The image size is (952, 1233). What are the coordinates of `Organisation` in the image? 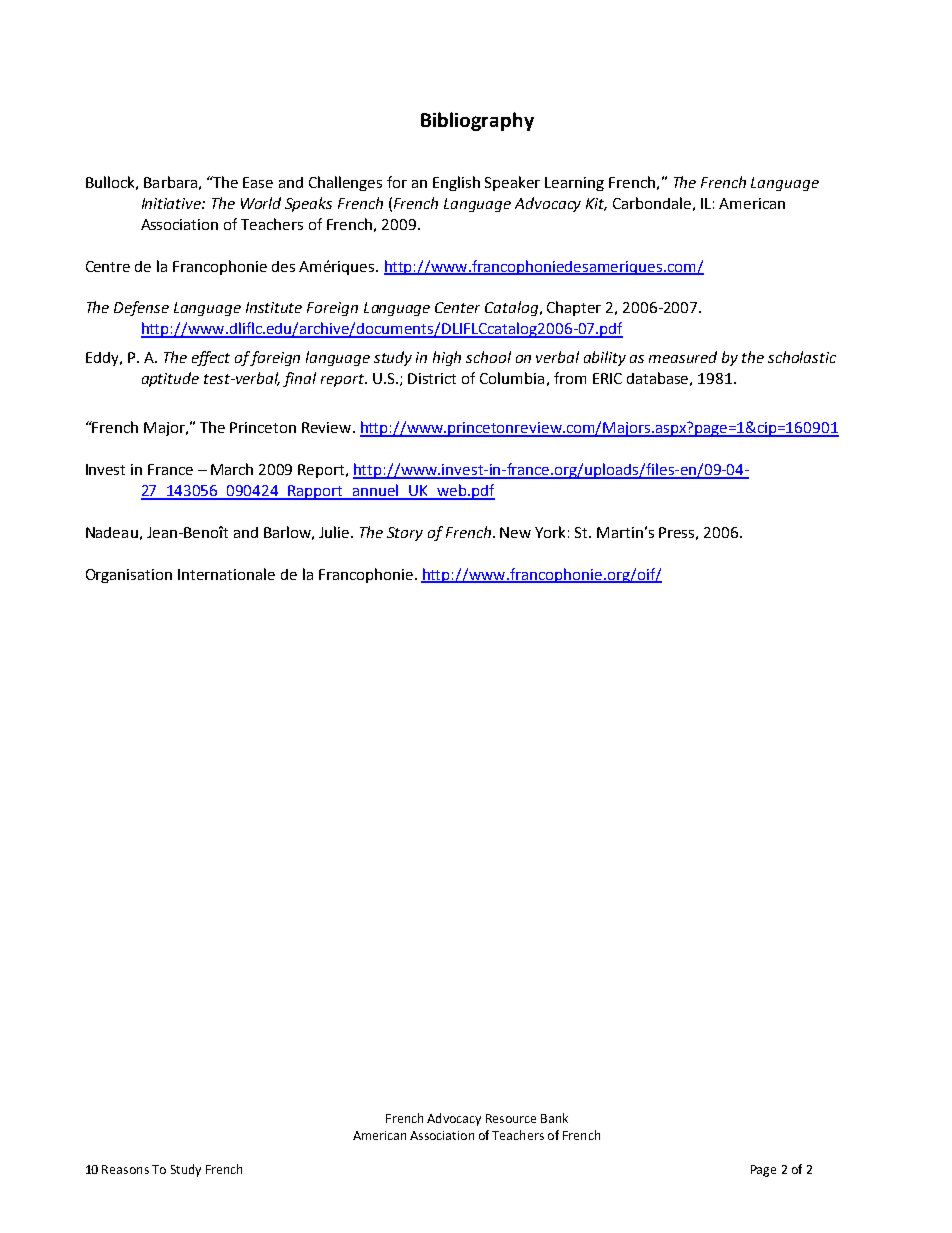 It's located at (129, 576).
